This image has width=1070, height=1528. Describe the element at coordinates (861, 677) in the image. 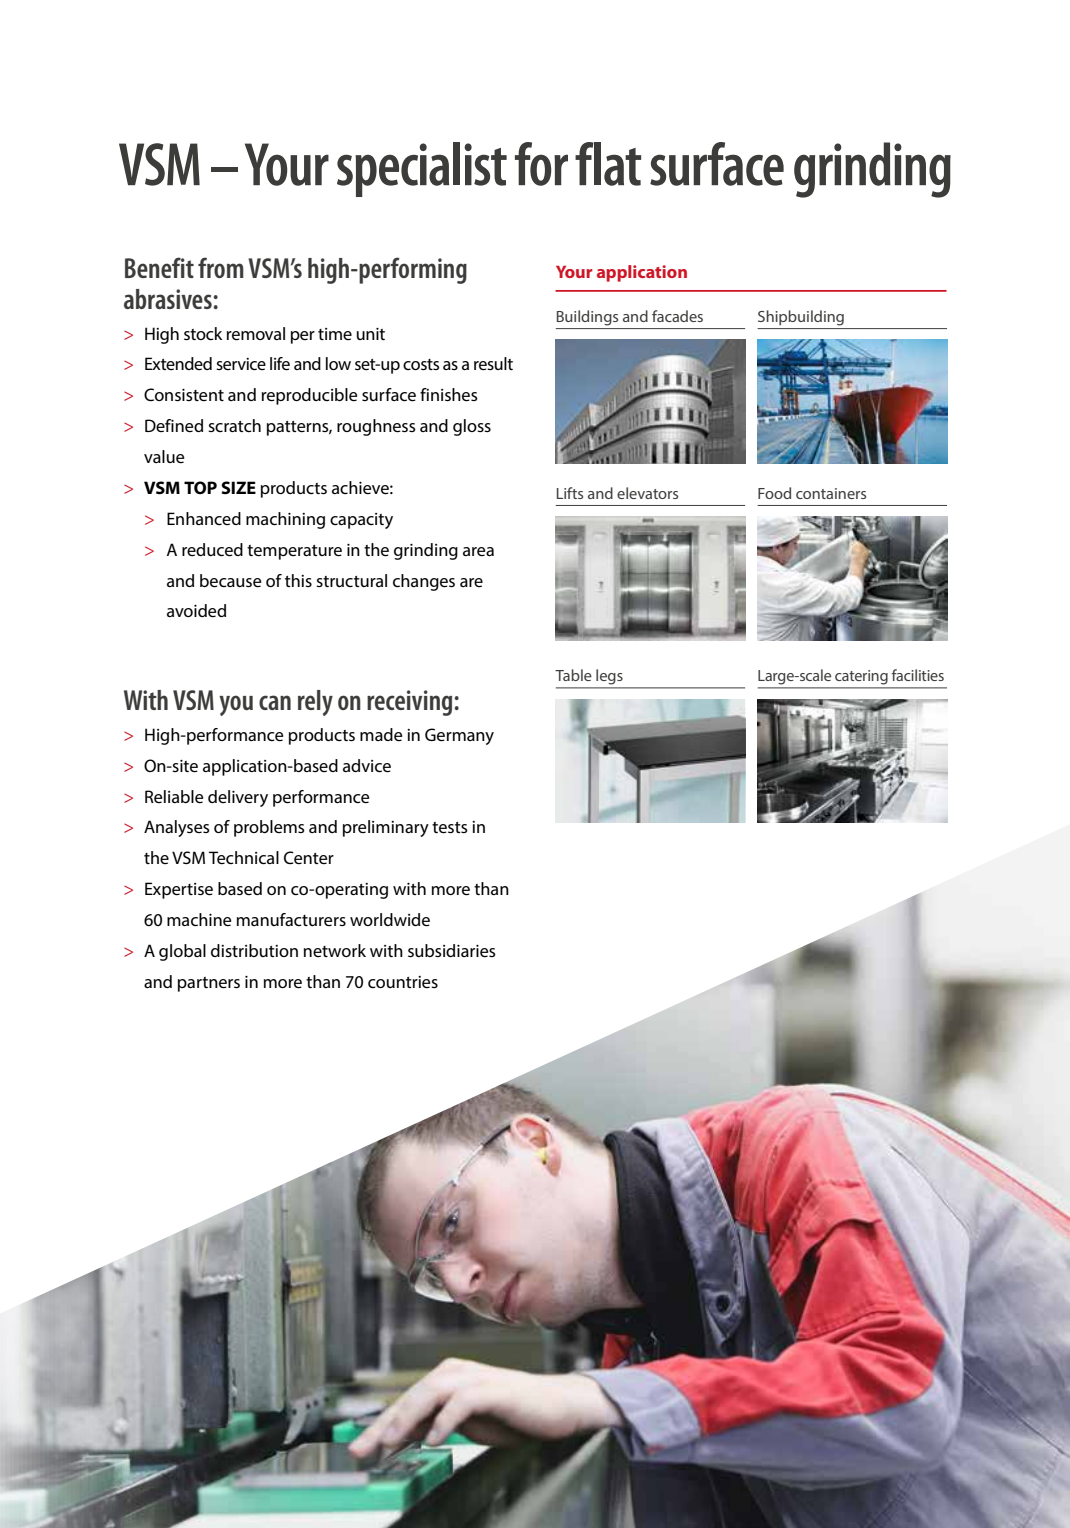

I see `catering` at that location.
